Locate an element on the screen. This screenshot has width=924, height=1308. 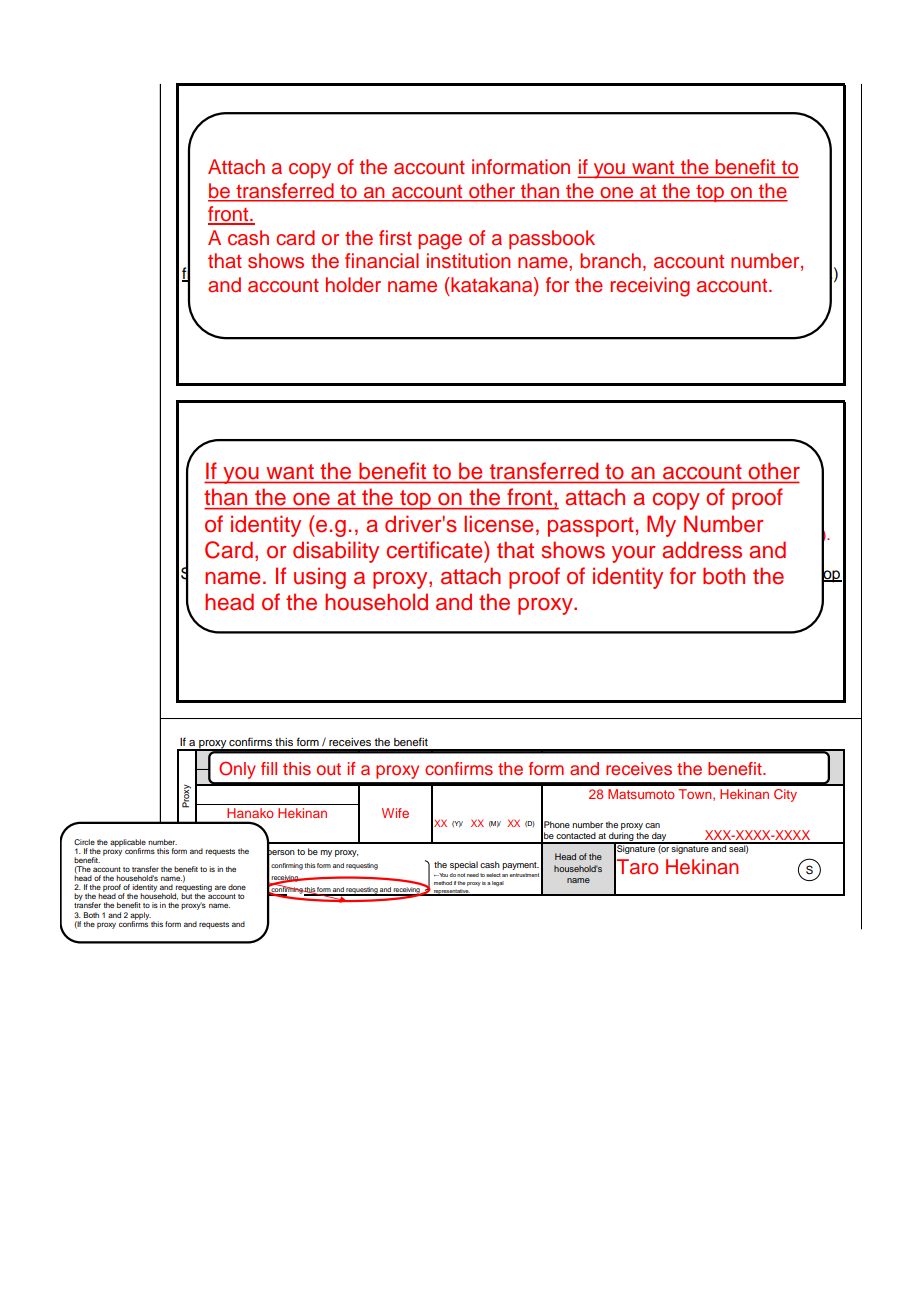
Only is located at coordinates (237, 770).
